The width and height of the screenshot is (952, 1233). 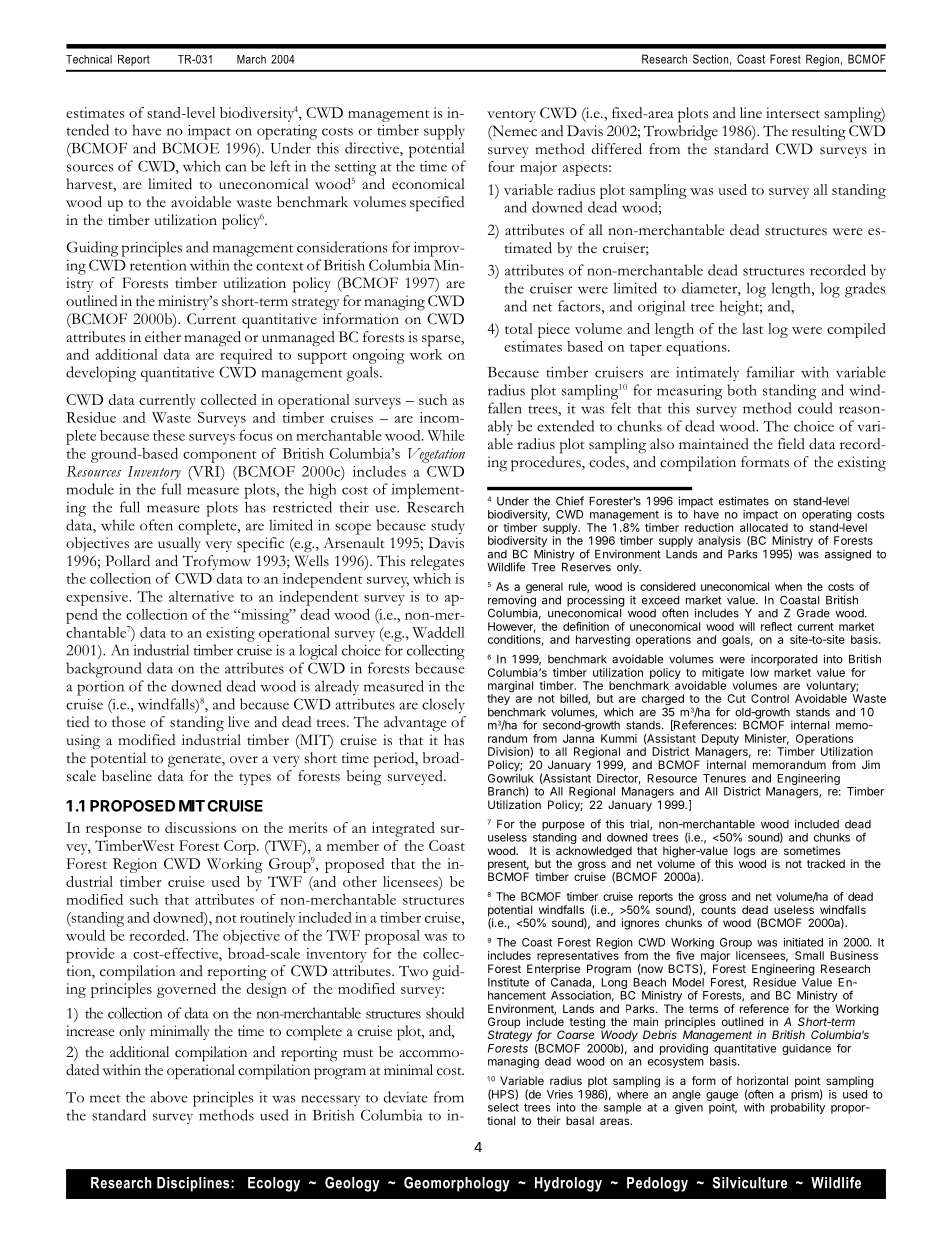 What do you see at coordinates (519, 328) in the screenshot?
I see `total` at bounding box center [519, 328].
